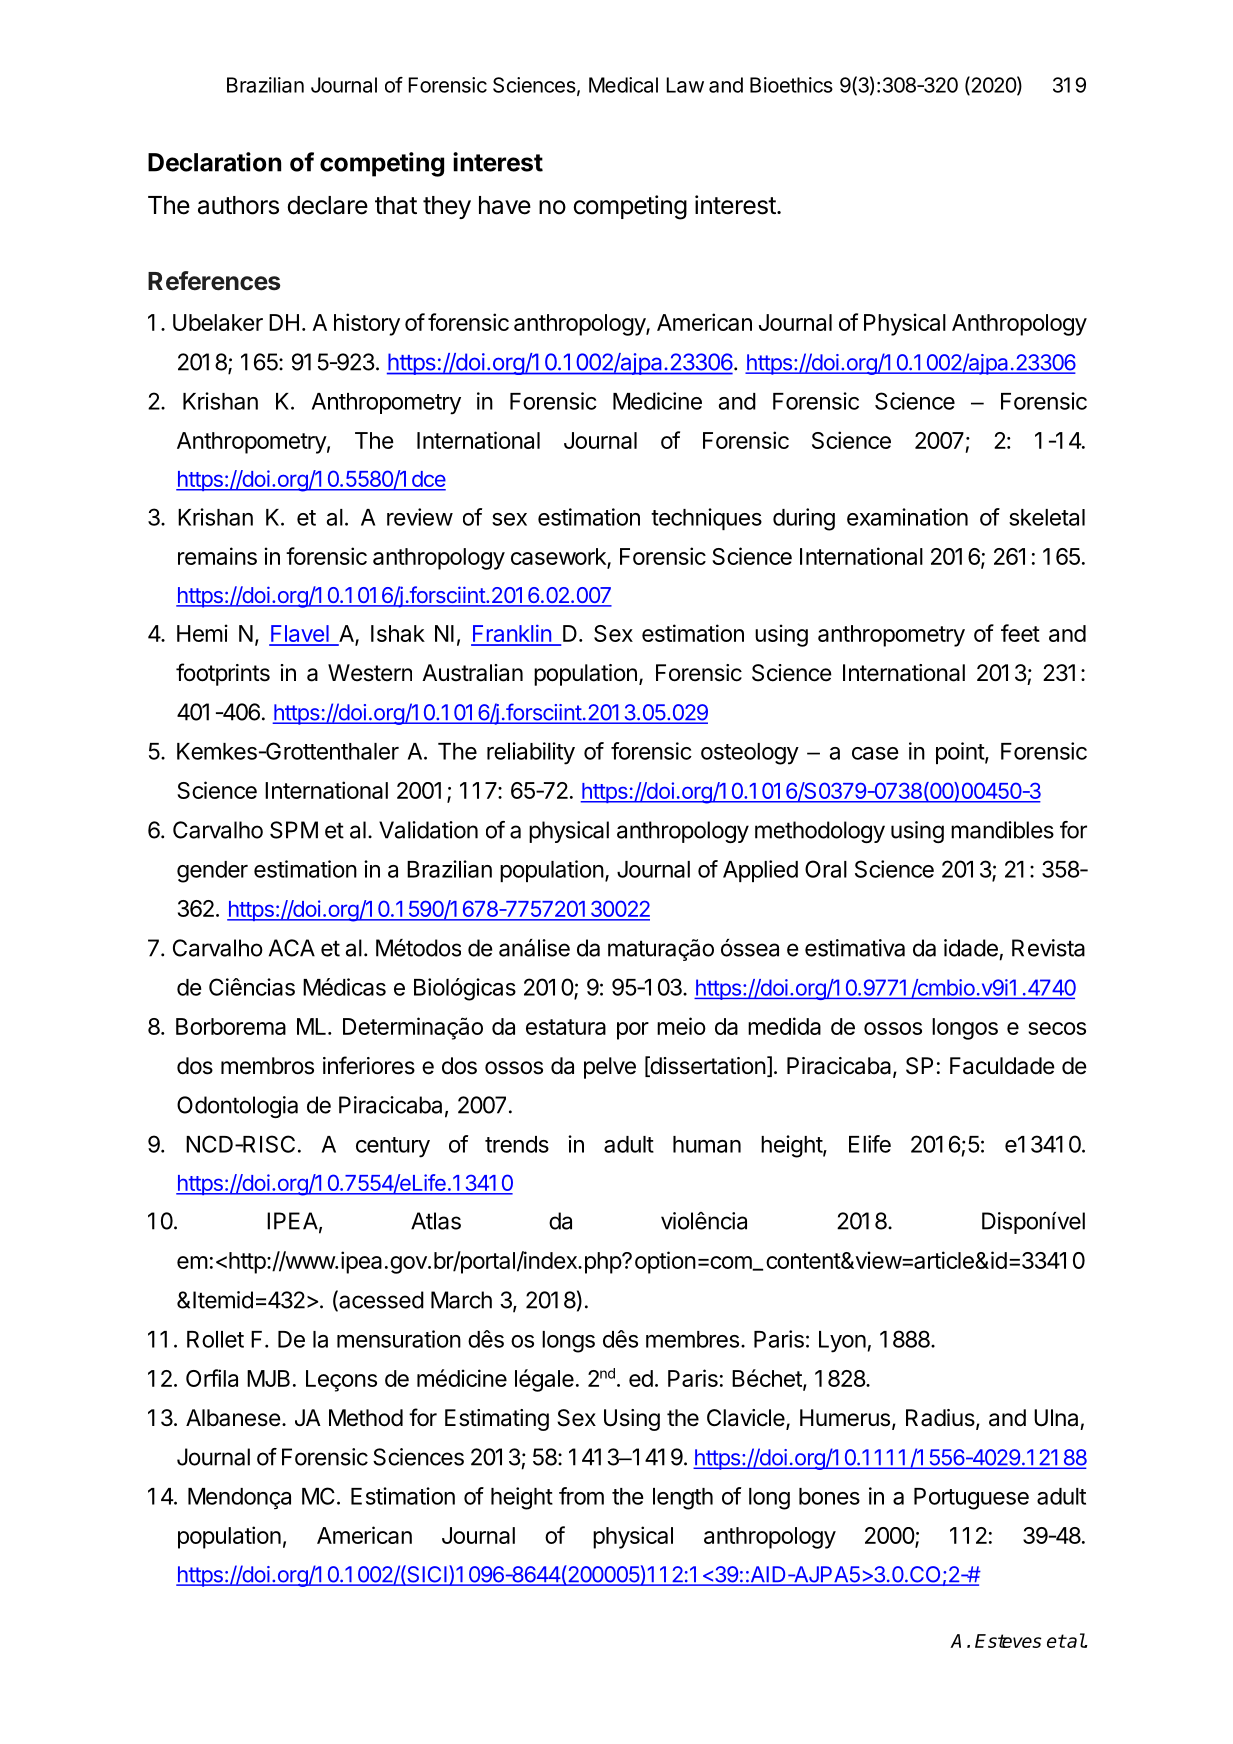  Describe the element at coordinates (941, 1419) in the document. I see `Radius` at that location.
